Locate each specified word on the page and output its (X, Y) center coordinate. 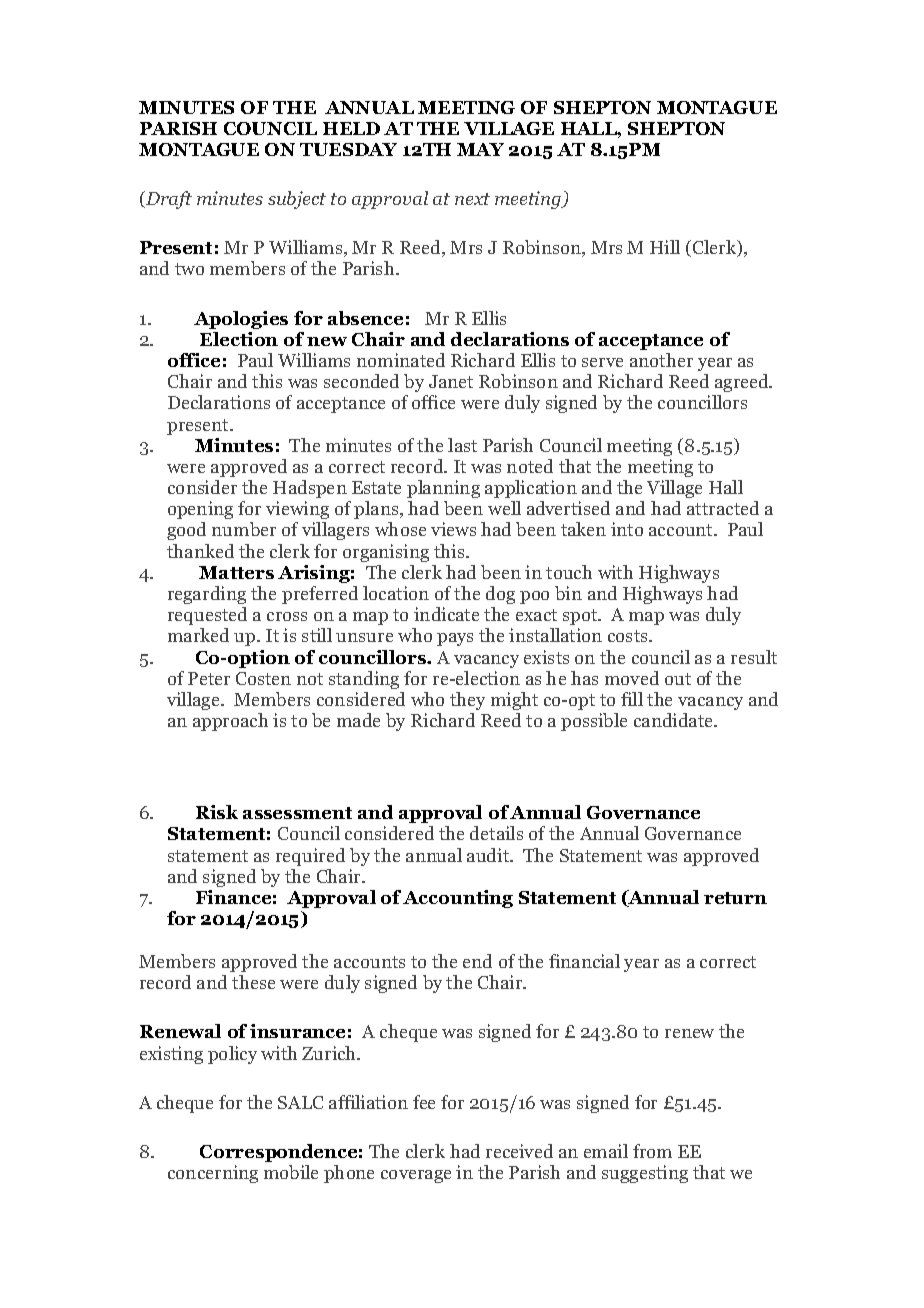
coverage (416, 1176)
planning (443, 489)
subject (297, 200)
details (496, 833)
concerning (213, 1174)
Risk (217, 812)
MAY (480, 149)
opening (200, 510)
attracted (723, 508)
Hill (665, 247)
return (735, 898)
